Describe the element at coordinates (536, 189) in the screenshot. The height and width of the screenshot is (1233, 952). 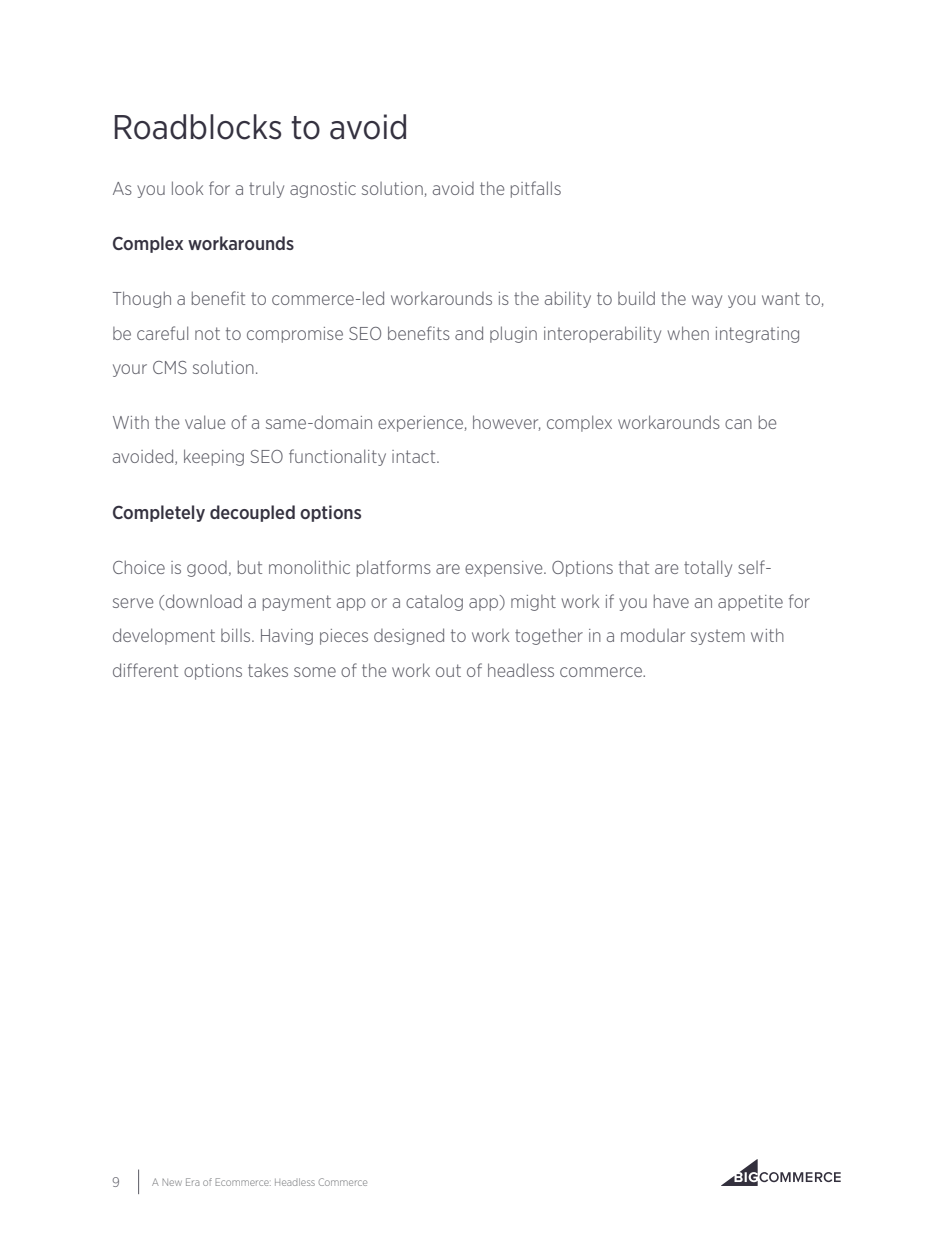
I see `pitfalls` at that location.
